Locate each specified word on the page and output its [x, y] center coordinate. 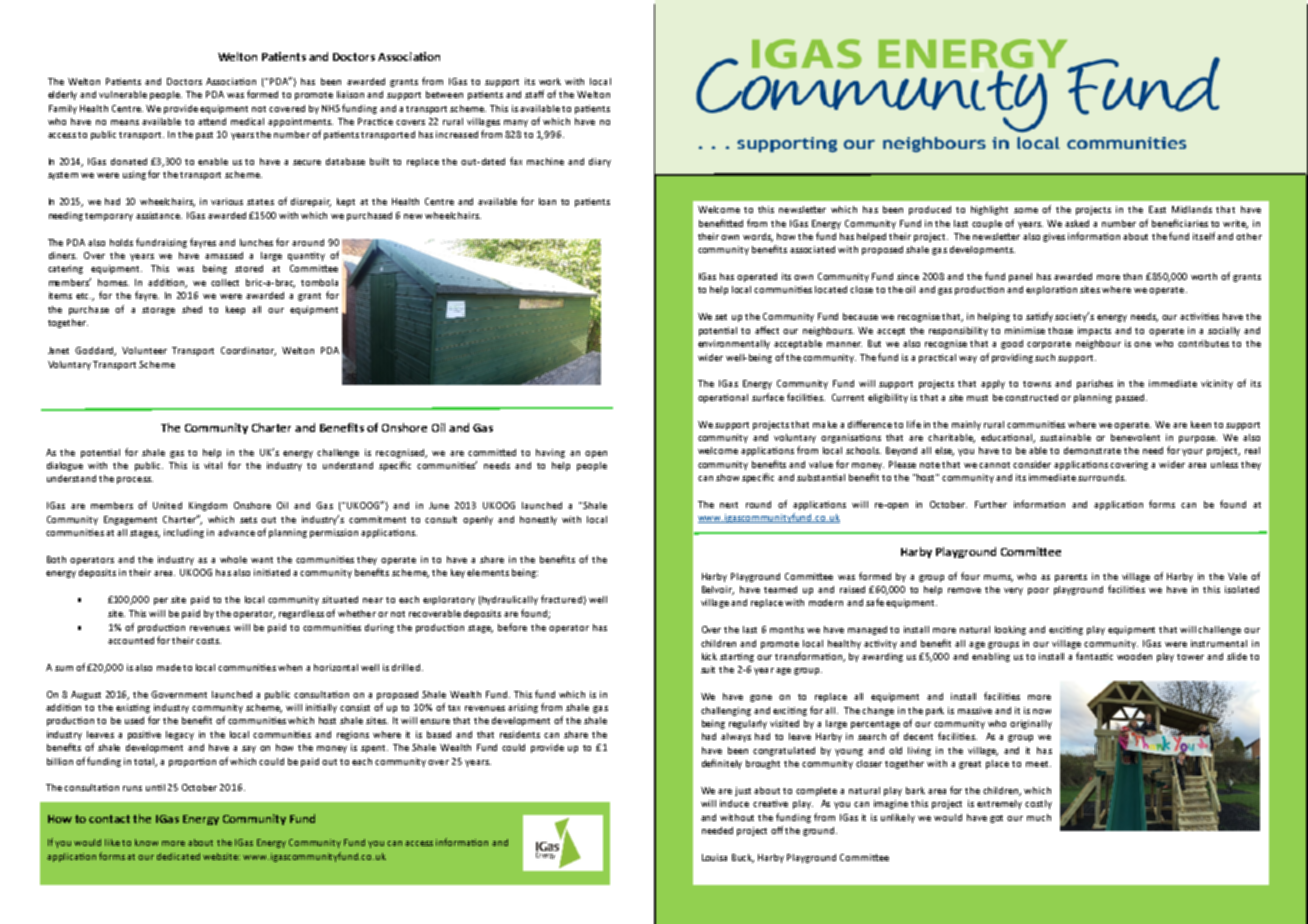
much [1039, 817]
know [146, 842]
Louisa [714, 857]
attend [212, 121]
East [1157, 209]
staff [536, 94]
